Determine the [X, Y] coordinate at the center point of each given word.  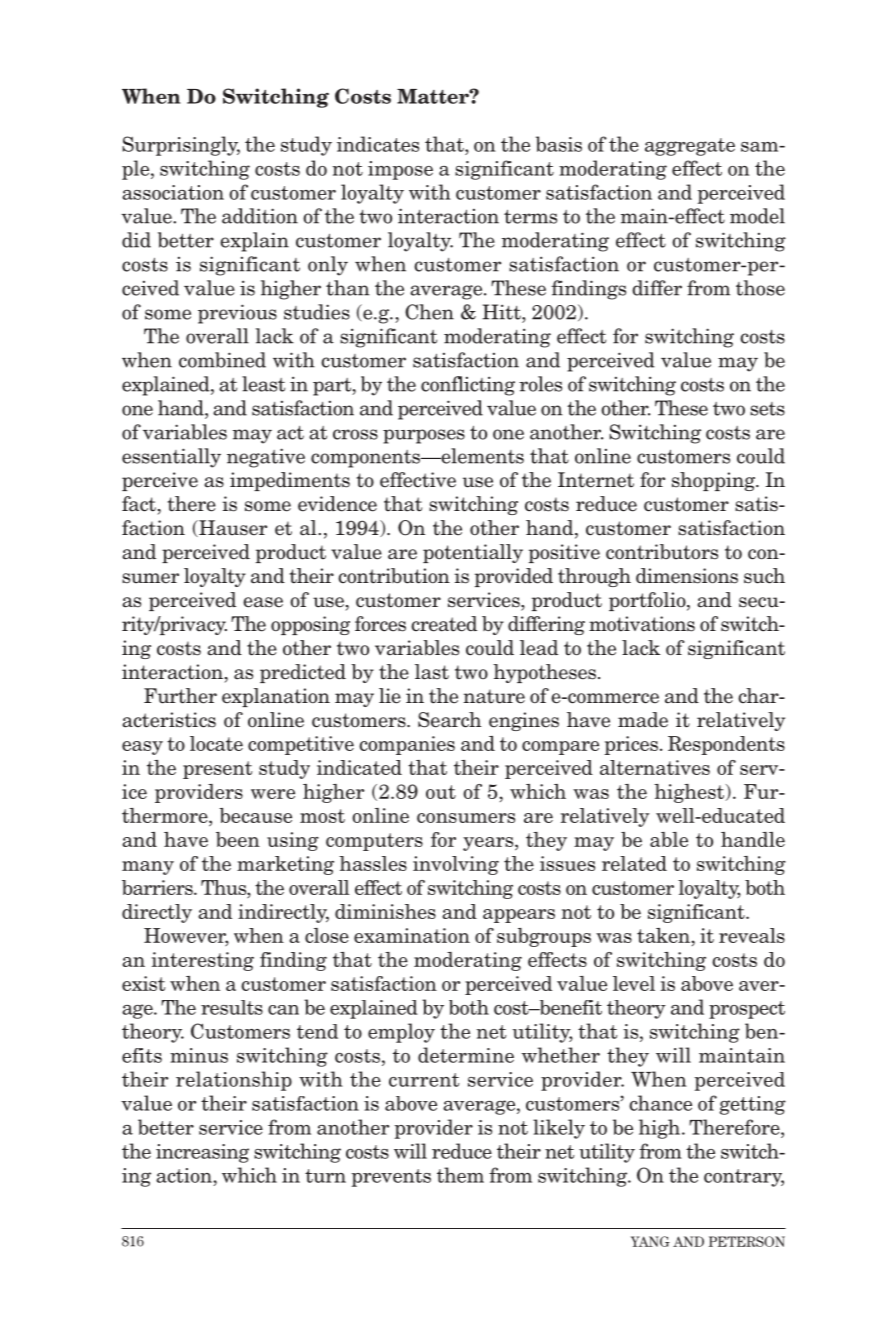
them [460, 1175]
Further [180, 696]
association [173, 192]
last [432, 672]
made [643, 720]
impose [400, 170]
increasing [202, 1153]
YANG [650, 1241]
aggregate [690, 147]
